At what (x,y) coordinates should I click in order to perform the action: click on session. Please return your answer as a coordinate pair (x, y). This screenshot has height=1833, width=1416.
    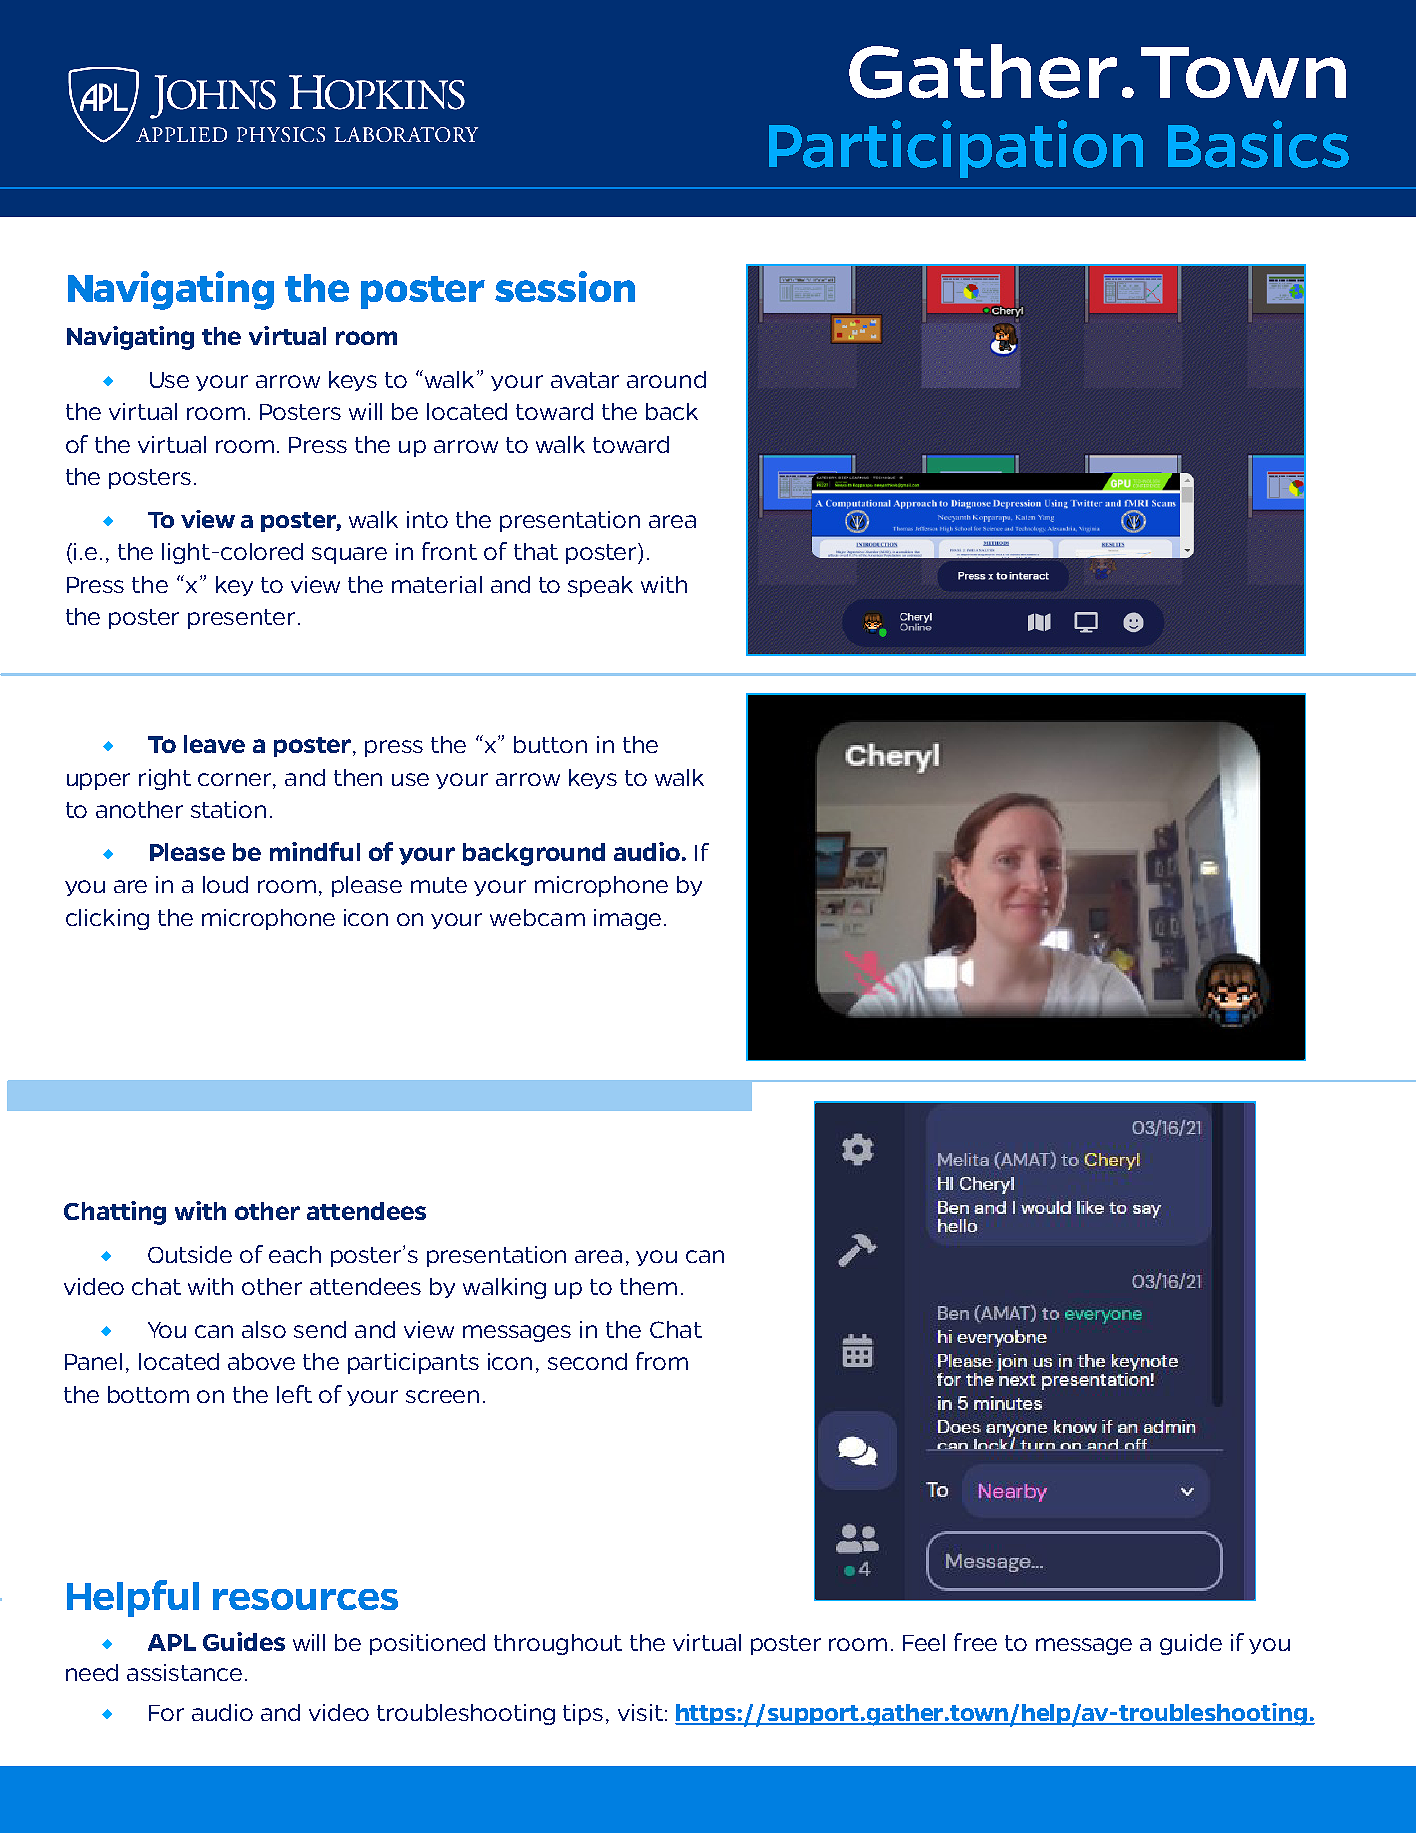
    Looking at the image, I should click on (565, 286).
